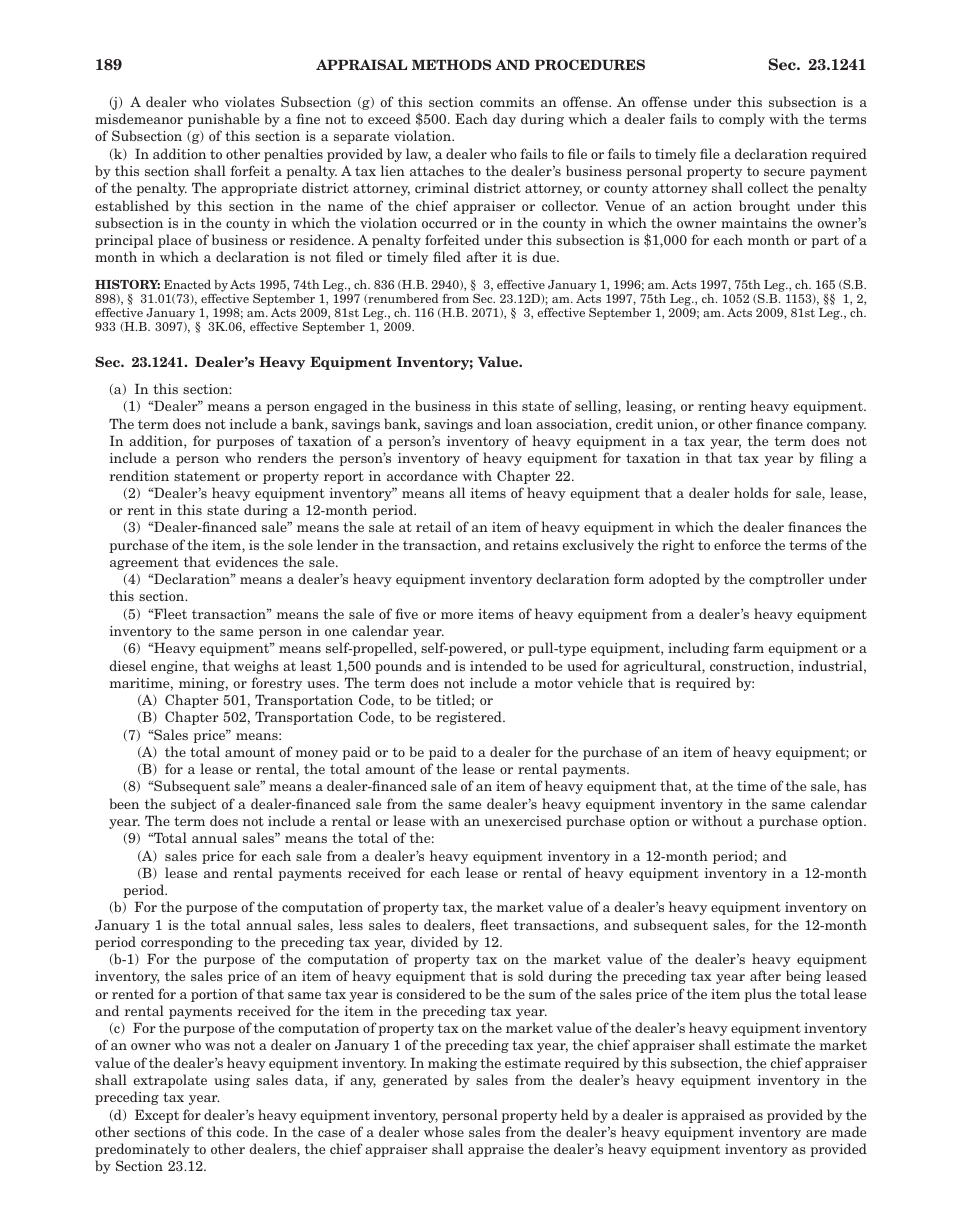 This image has width=962, height=1232. What do you see at coordinates (247, 561) in the image?
I see `evidences` at bounding box center [247, 561].
